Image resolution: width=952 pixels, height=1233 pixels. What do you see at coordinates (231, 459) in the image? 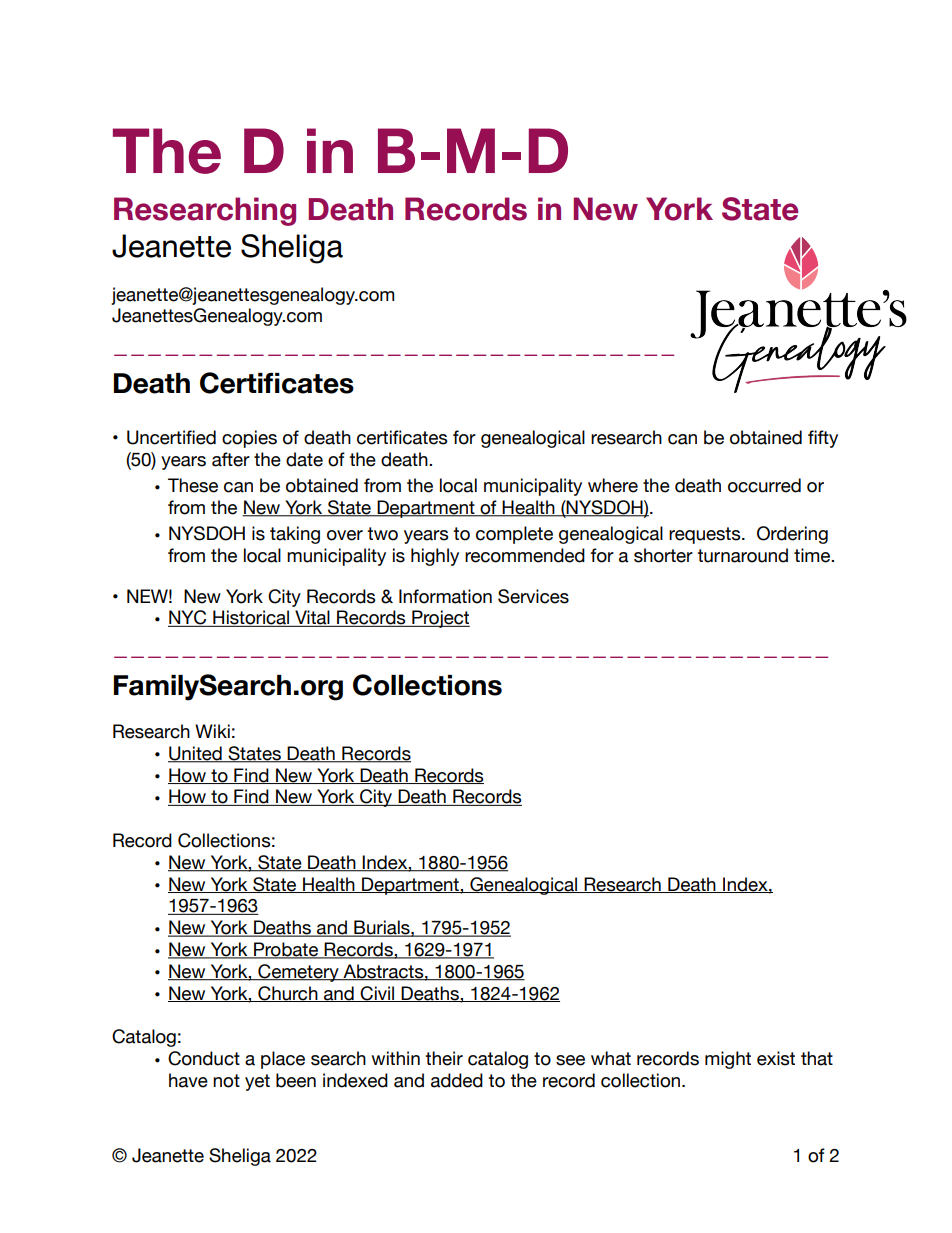
I see `after` at bounding box center [231, 459].
